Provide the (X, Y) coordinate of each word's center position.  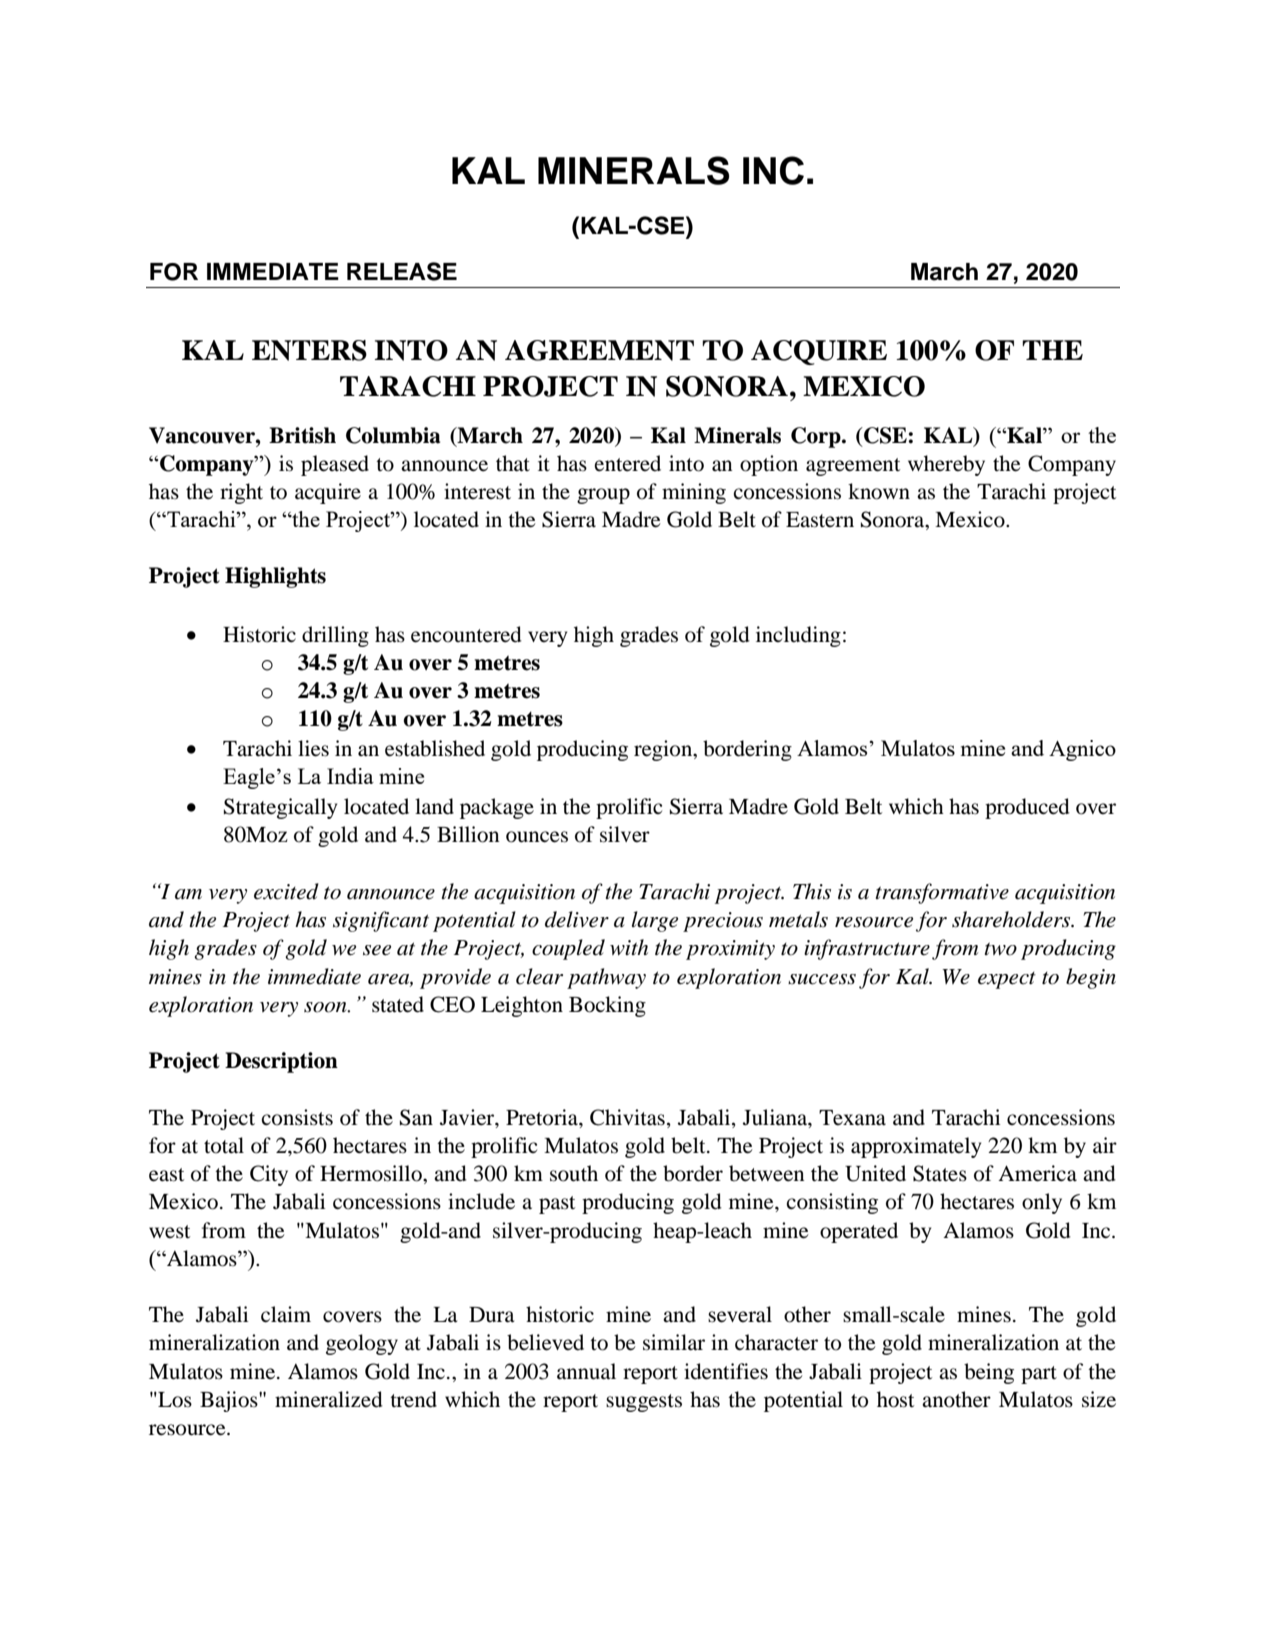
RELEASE (402, 271)
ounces (537, 837)
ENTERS (309, 350)
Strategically (280, 808)
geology (362, 1344)
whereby (946, 465)
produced (1027, 808)
